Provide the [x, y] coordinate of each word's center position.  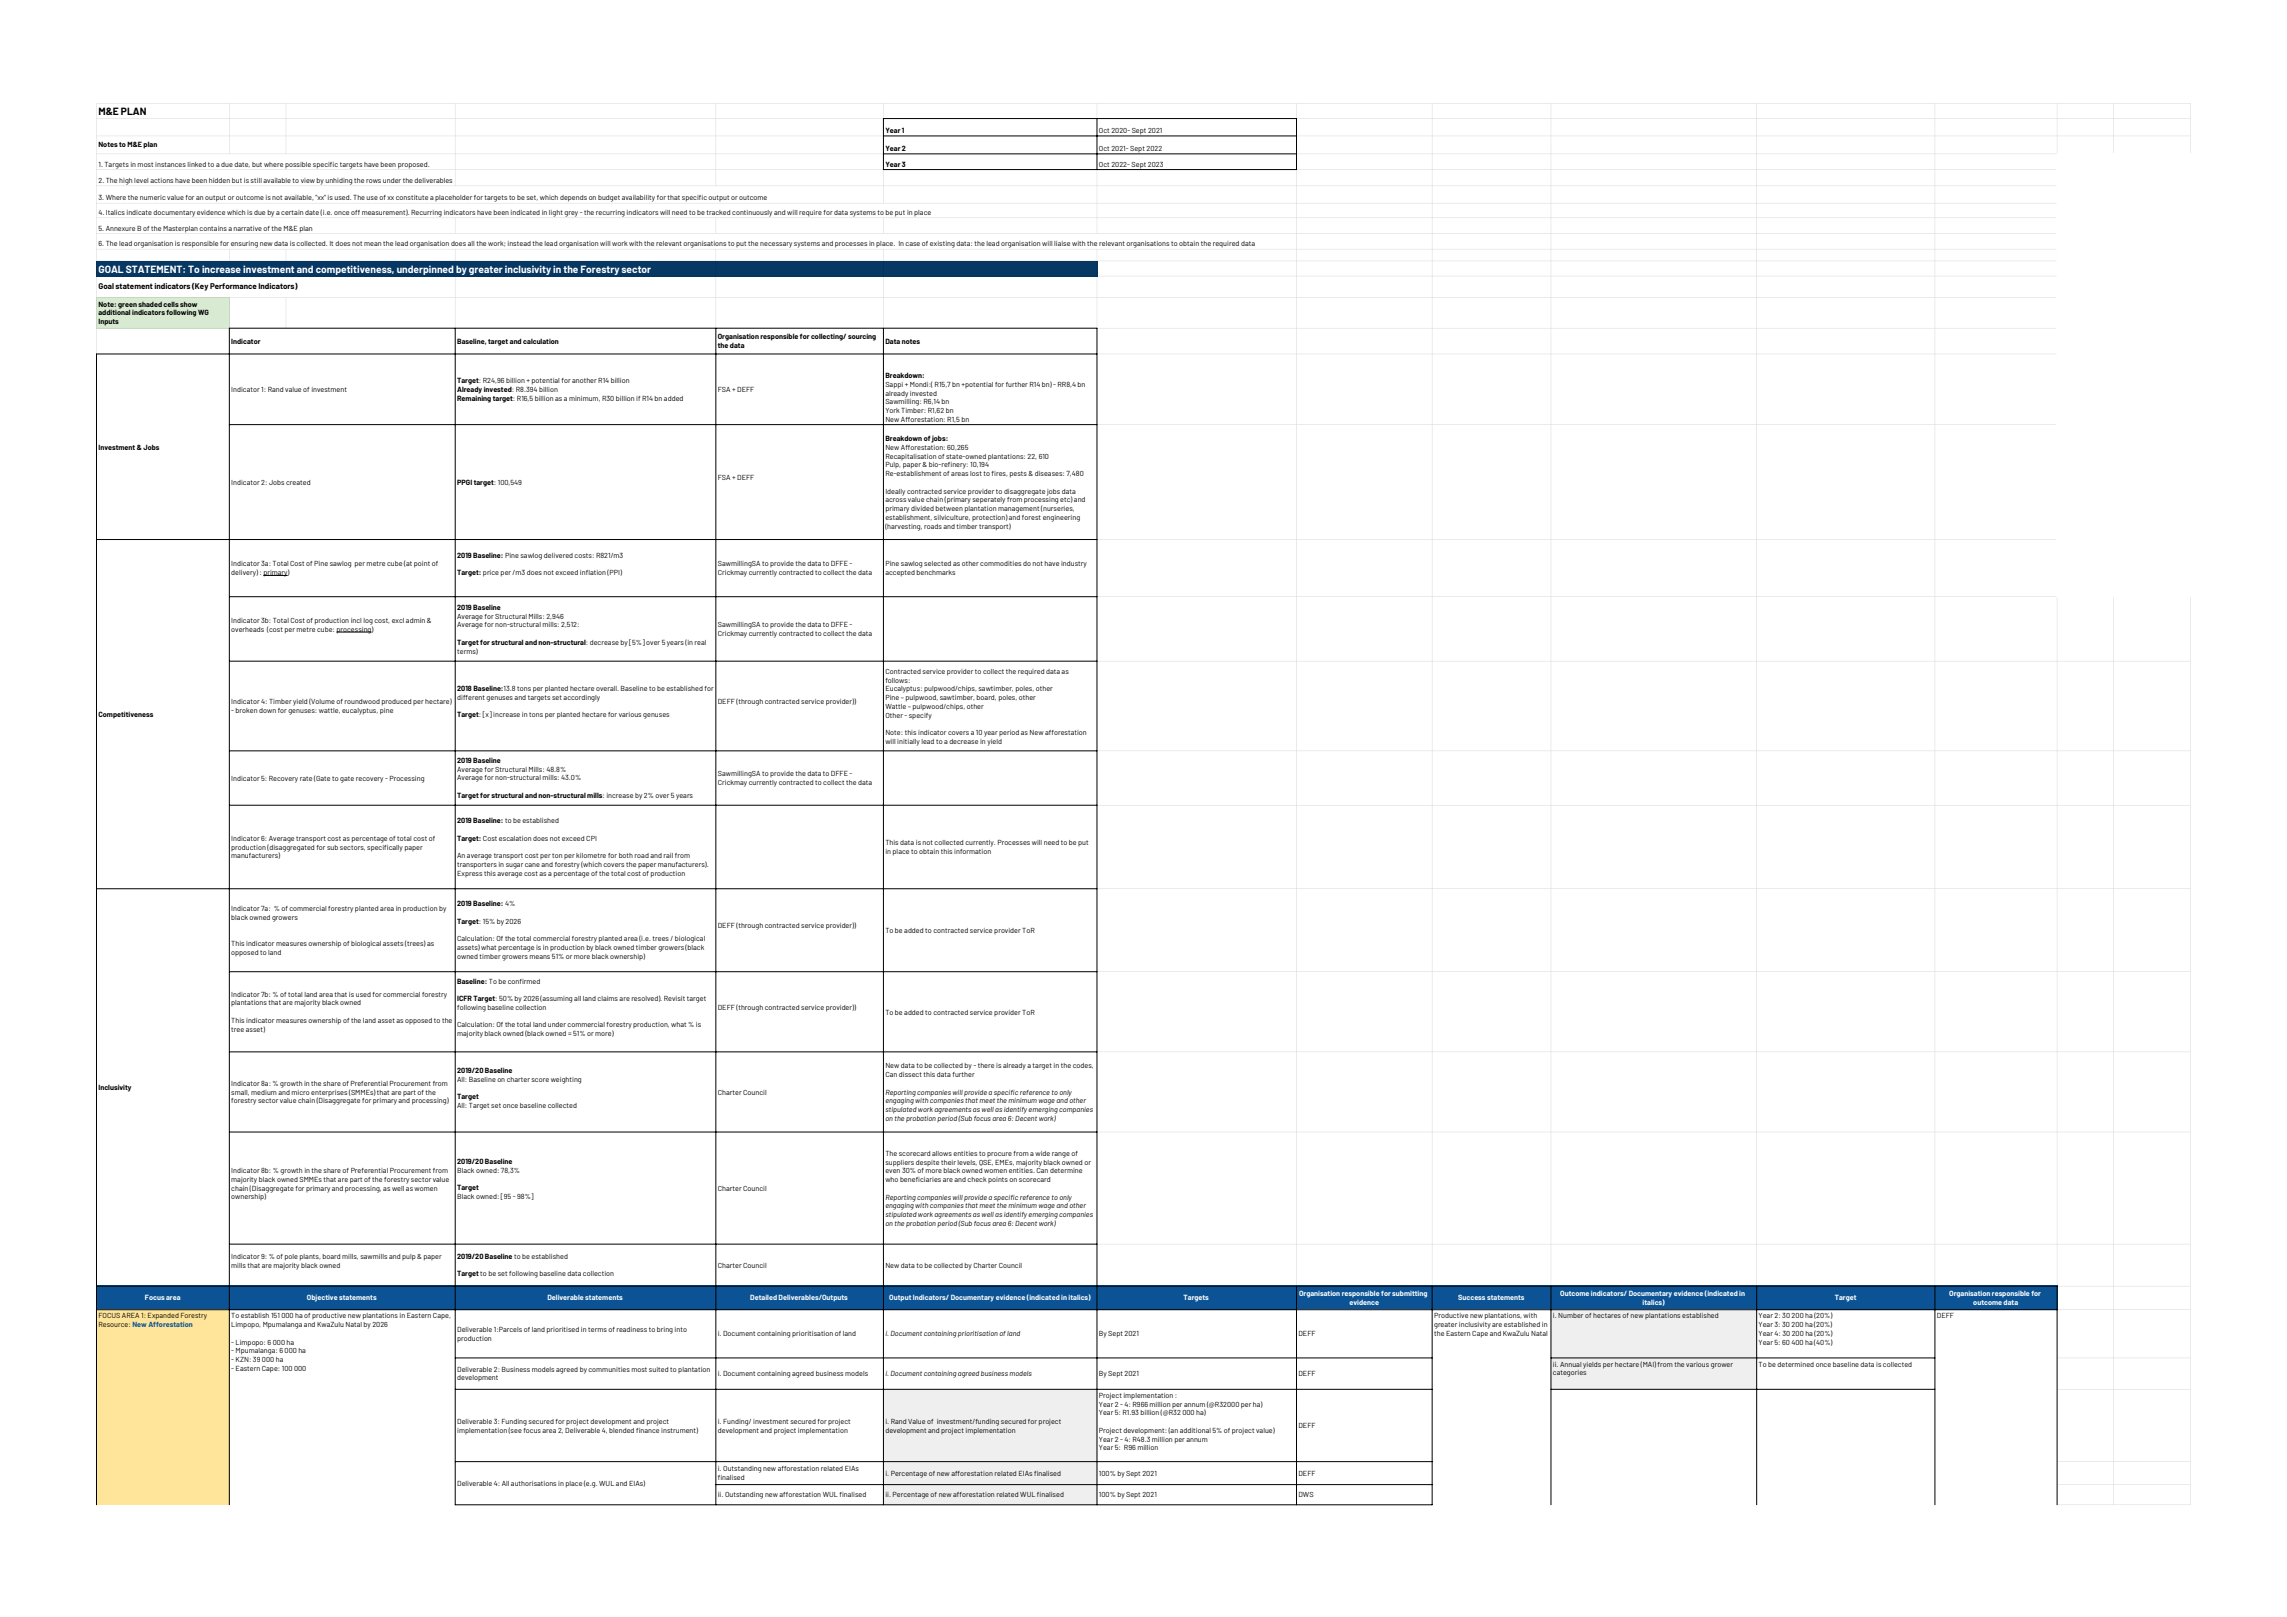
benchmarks [935, 571]
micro [300, 1092]
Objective [322, 1298]
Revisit [674, 998]
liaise [1062, 243]
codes [1083, 1066]
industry [1074, 564]
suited [658, 1369]
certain [292, 212]
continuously [752, 213]
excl [398, 620]
